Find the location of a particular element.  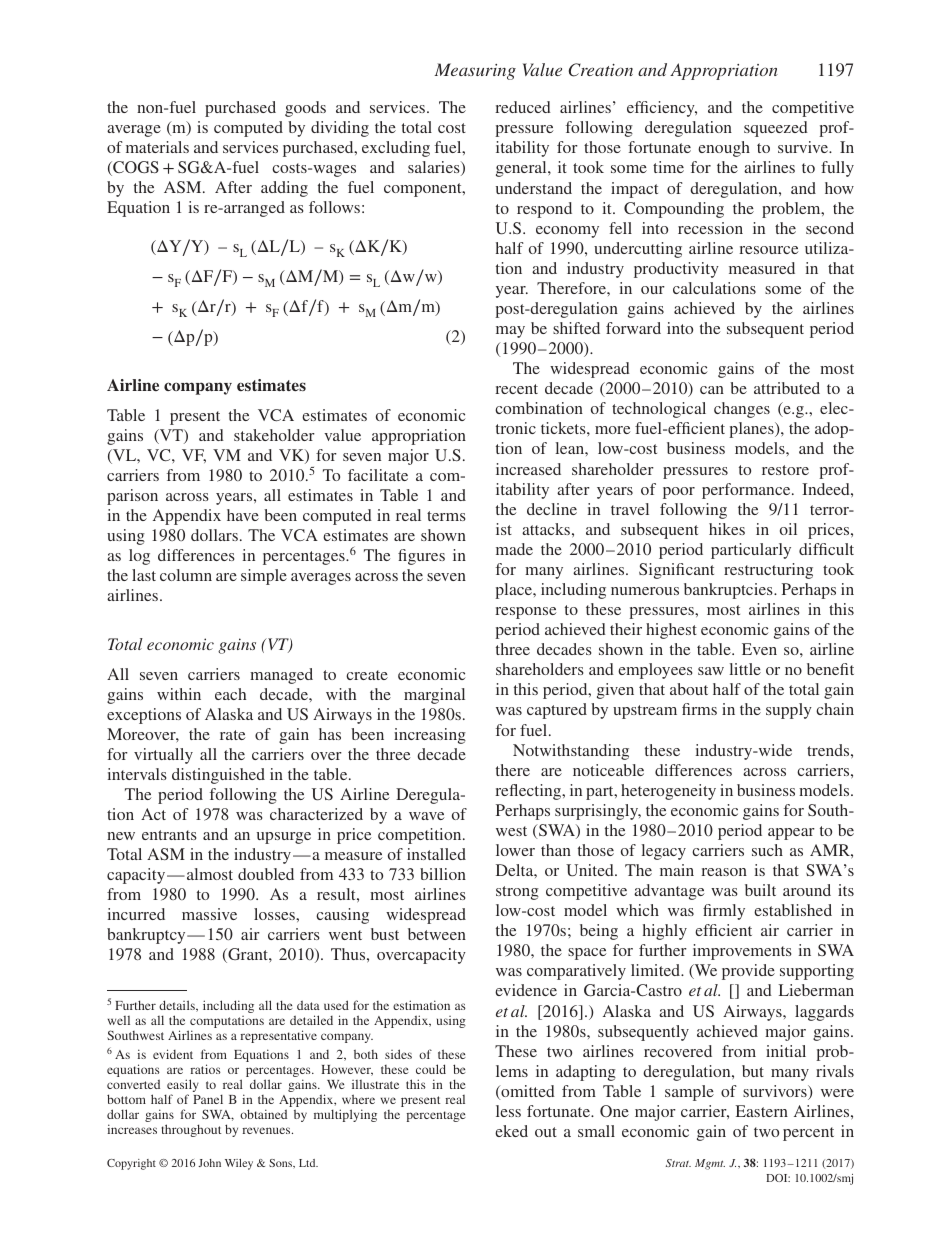

attributed is located at coordinates (787, 388).
